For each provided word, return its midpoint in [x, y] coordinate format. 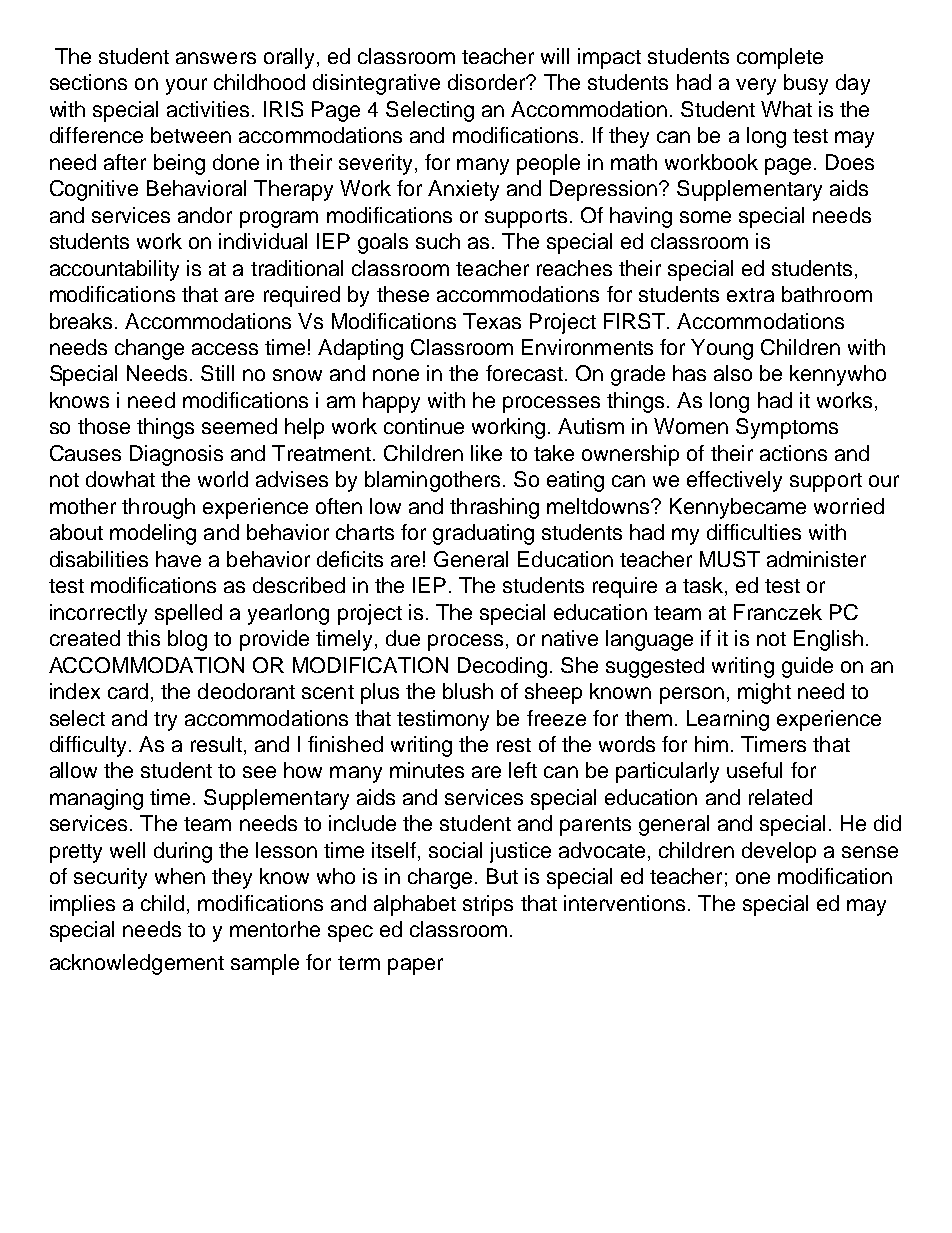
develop [779, 852]
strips [488, 905]
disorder [488, 82]
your [186, 86]
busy [806, 84]
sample [265, 964]
